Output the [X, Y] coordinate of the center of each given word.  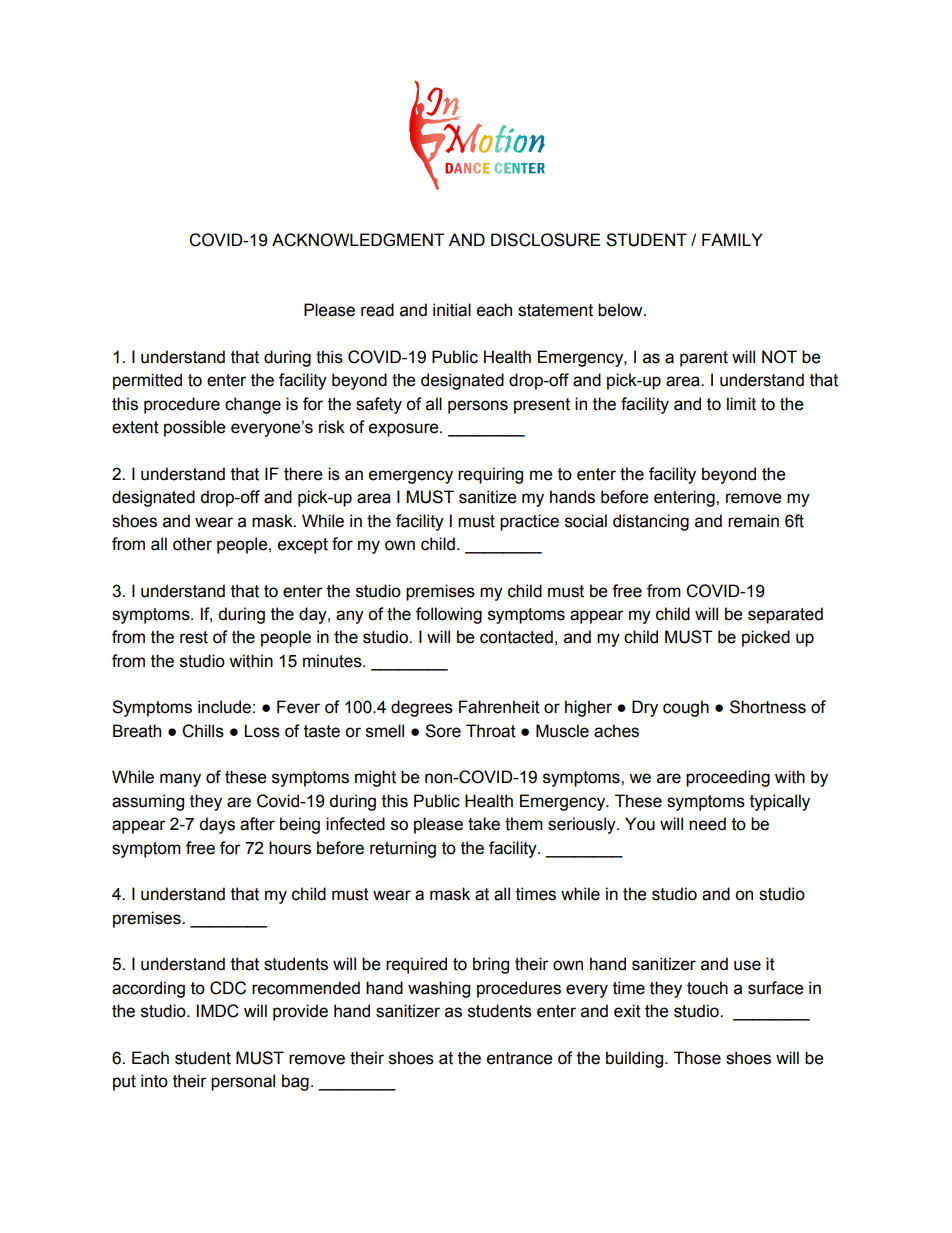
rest [194, 637]
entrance [519, 1058]
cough [686, 708]
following [449, 615]
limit [741, 404]
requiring [490, 475]
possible [194, 428]
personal [243, 1082]
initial [452, 310]
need [707, 824]
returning [403, 849]
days [217, 825]
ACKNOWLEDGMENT [358, 240]
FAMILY [732, 239]
